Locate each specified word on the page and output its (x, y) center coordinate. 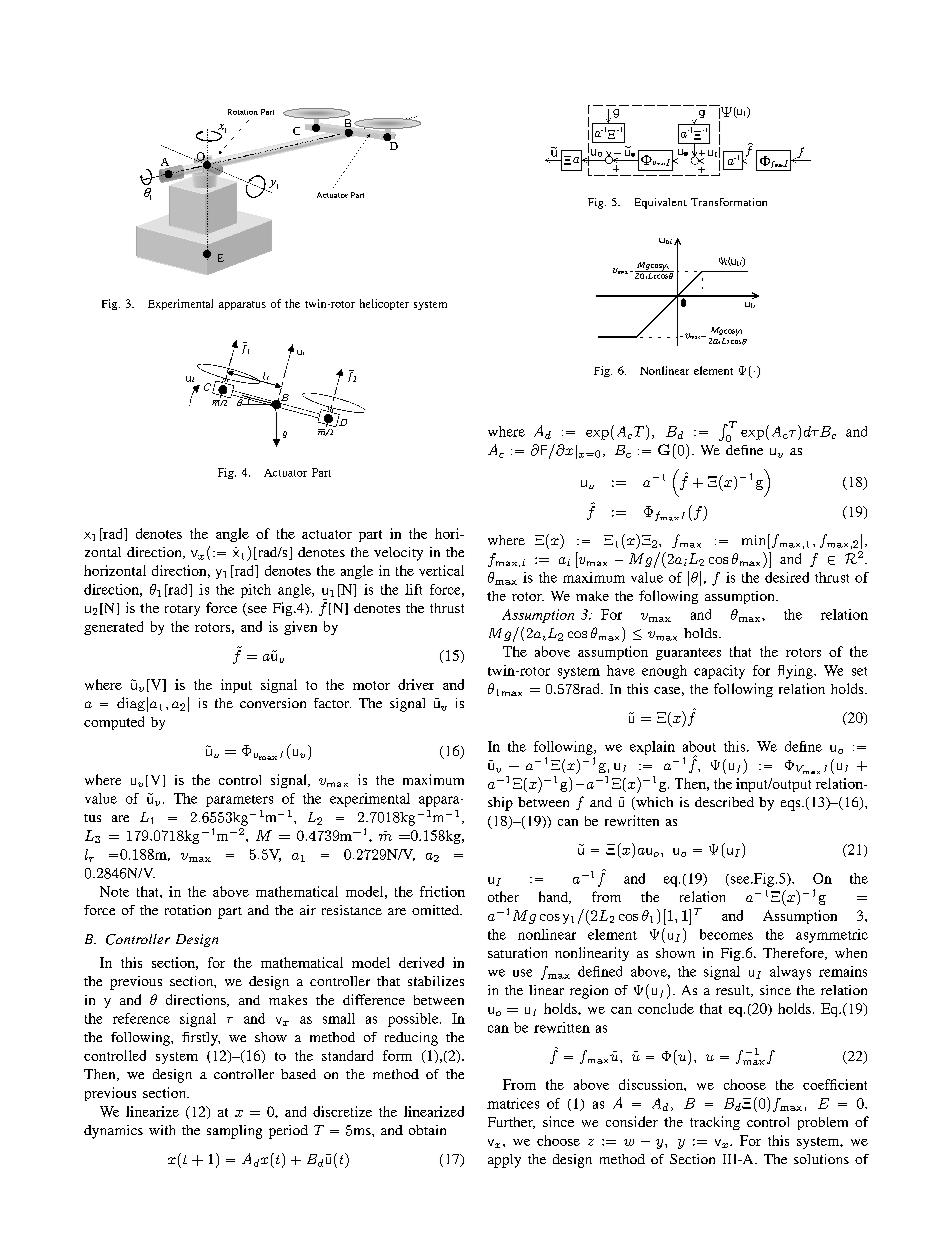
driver (416, 684)
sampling (234, 1132)
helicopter (384, 304)
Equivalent (661, 203)
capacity (719, 672)
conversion (273, 703)
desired (787, 577)
